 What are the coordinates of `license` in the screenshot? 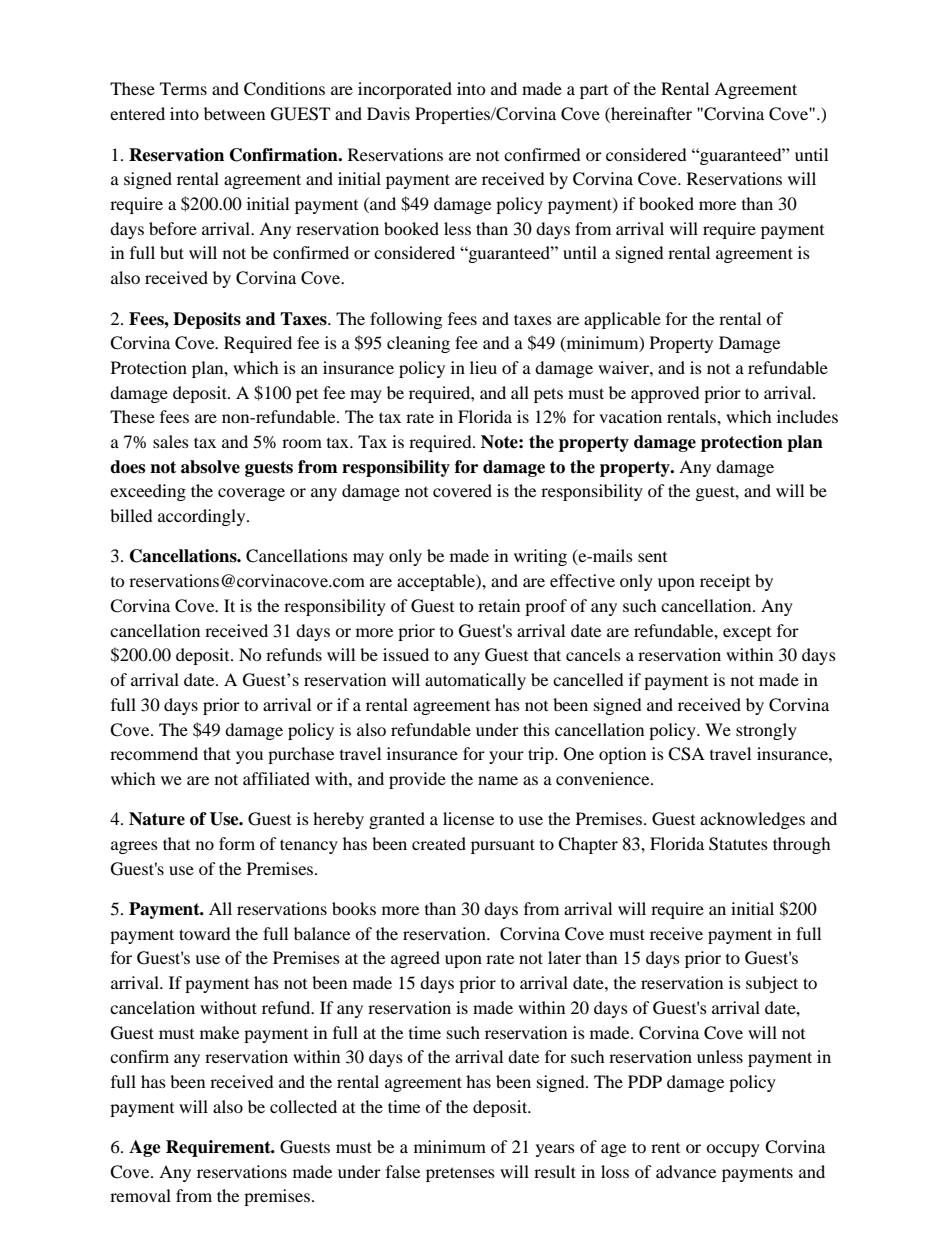 It's located at (468, 818).
